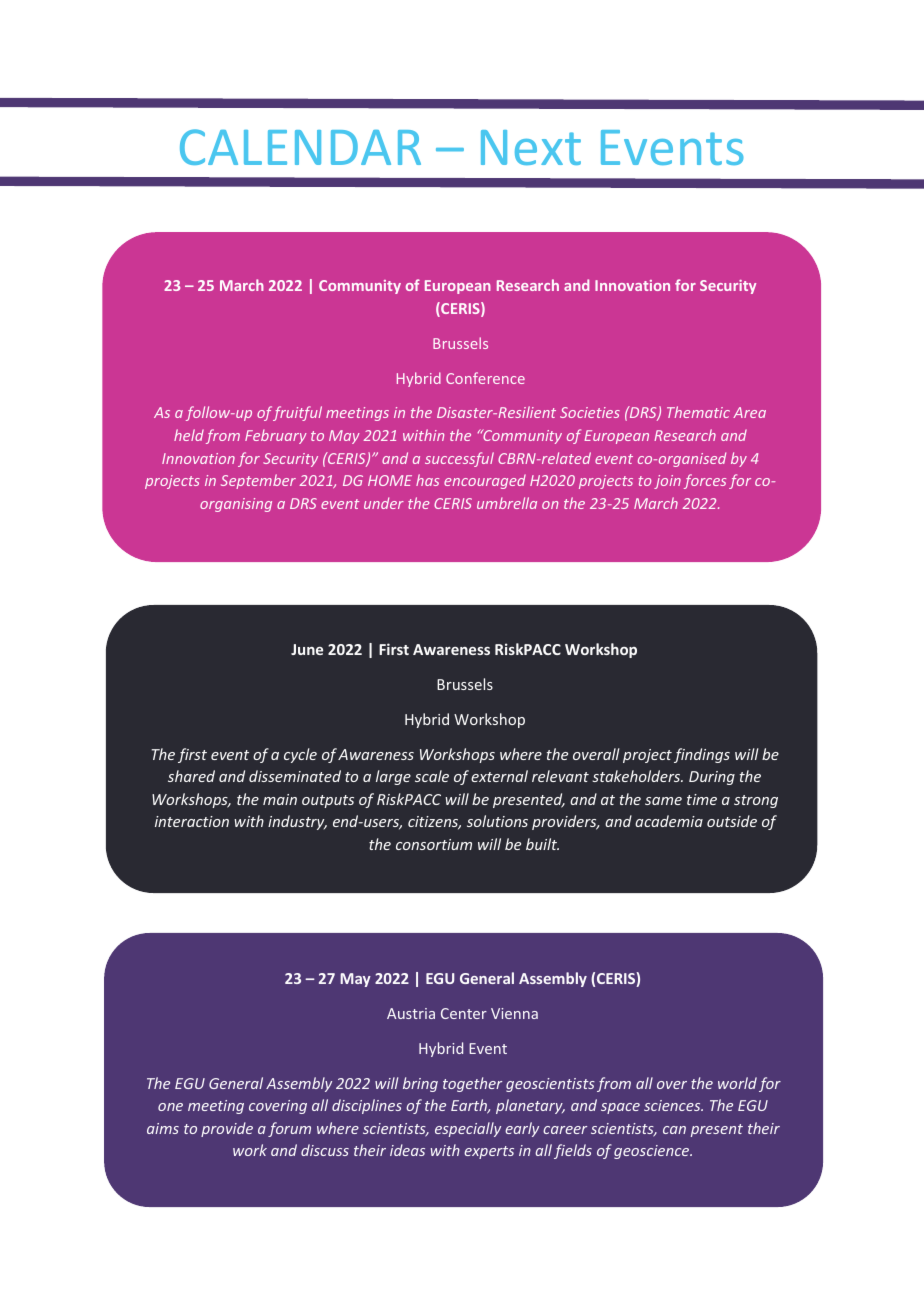  Describe the element at coordinates (468, 1129) in the image. I see `especially` at that location.
